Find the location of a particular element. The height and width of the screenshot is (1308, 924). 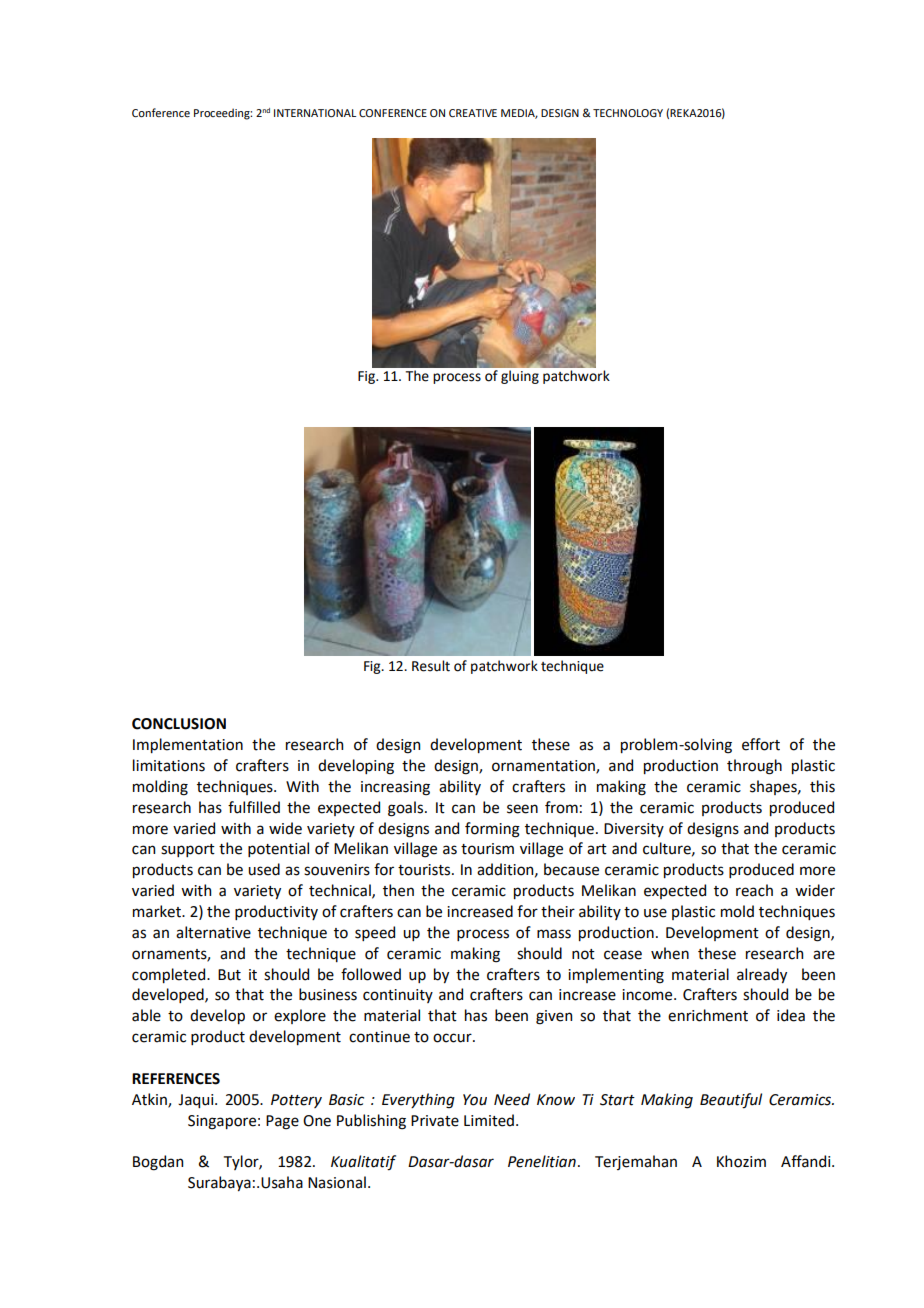

CONCLUSION is located at coordinates (179, 724).
